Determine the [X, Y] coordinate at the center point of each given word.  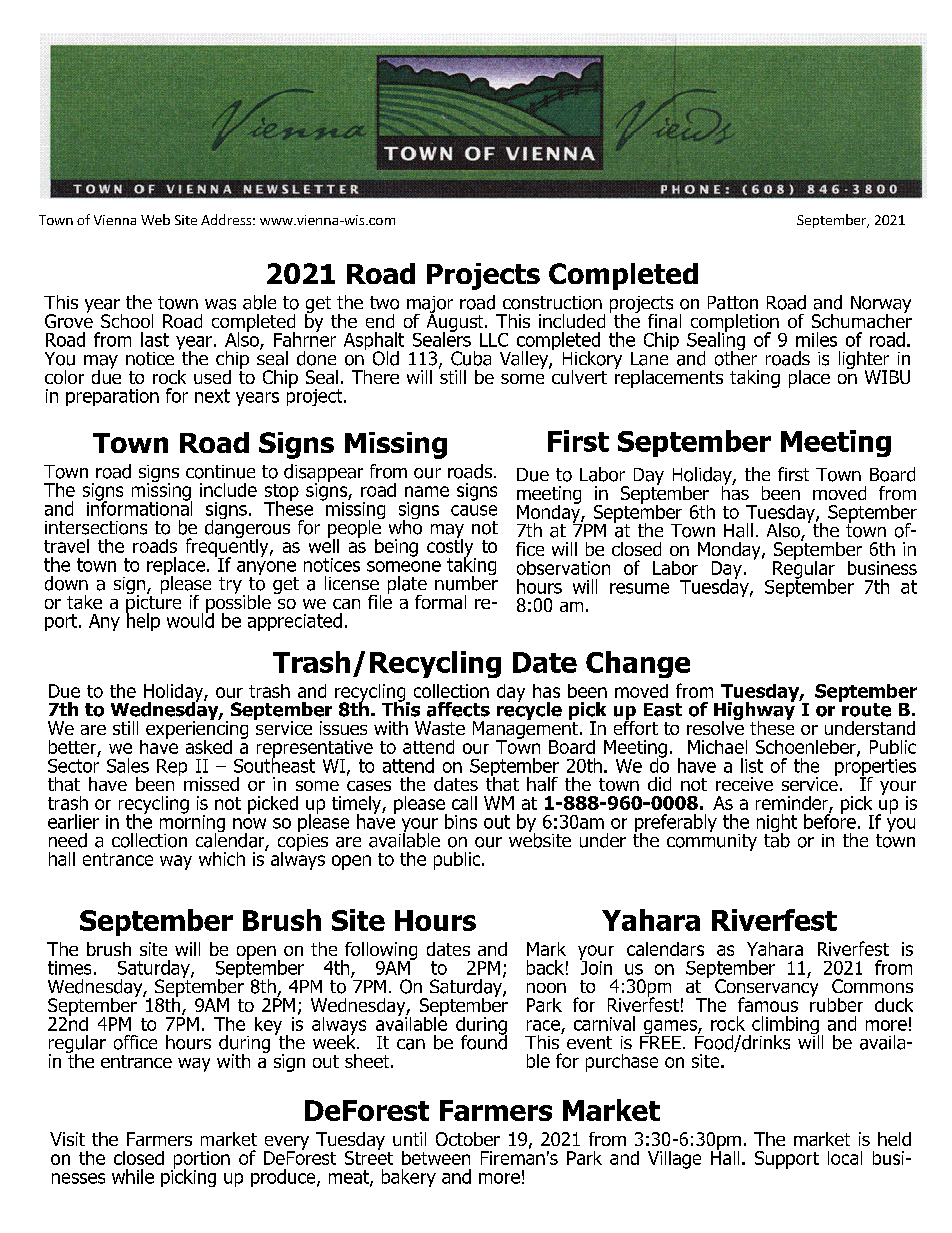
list [752, 765]
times [69, 968]
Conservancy [766, 988]
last [155, 339]
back [545, 967]
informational [139, 507]
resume [639, 588]
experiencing [197, 730]
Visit [67, 1139]
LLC [494, 340]
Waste [440, 728]
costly [451, 547]
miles [816, 339]
